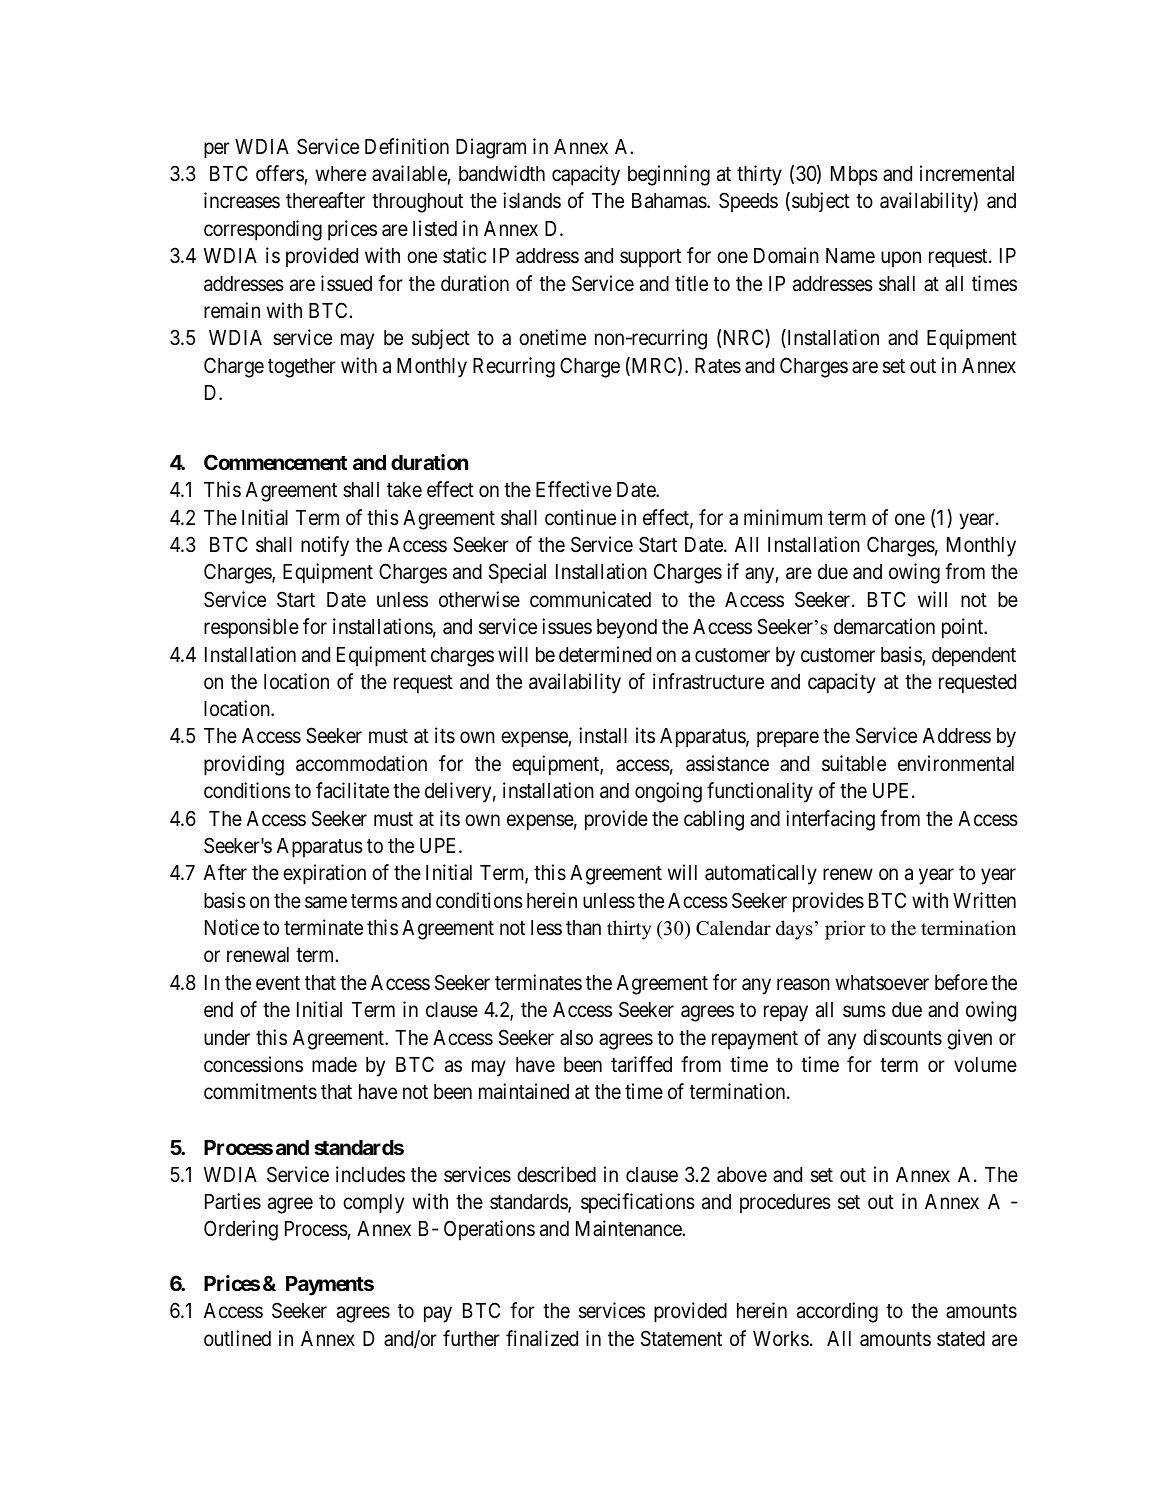  What do you see at coordinates (341, 174) in the page?
I see `where` at bounding box center [341, 174].
